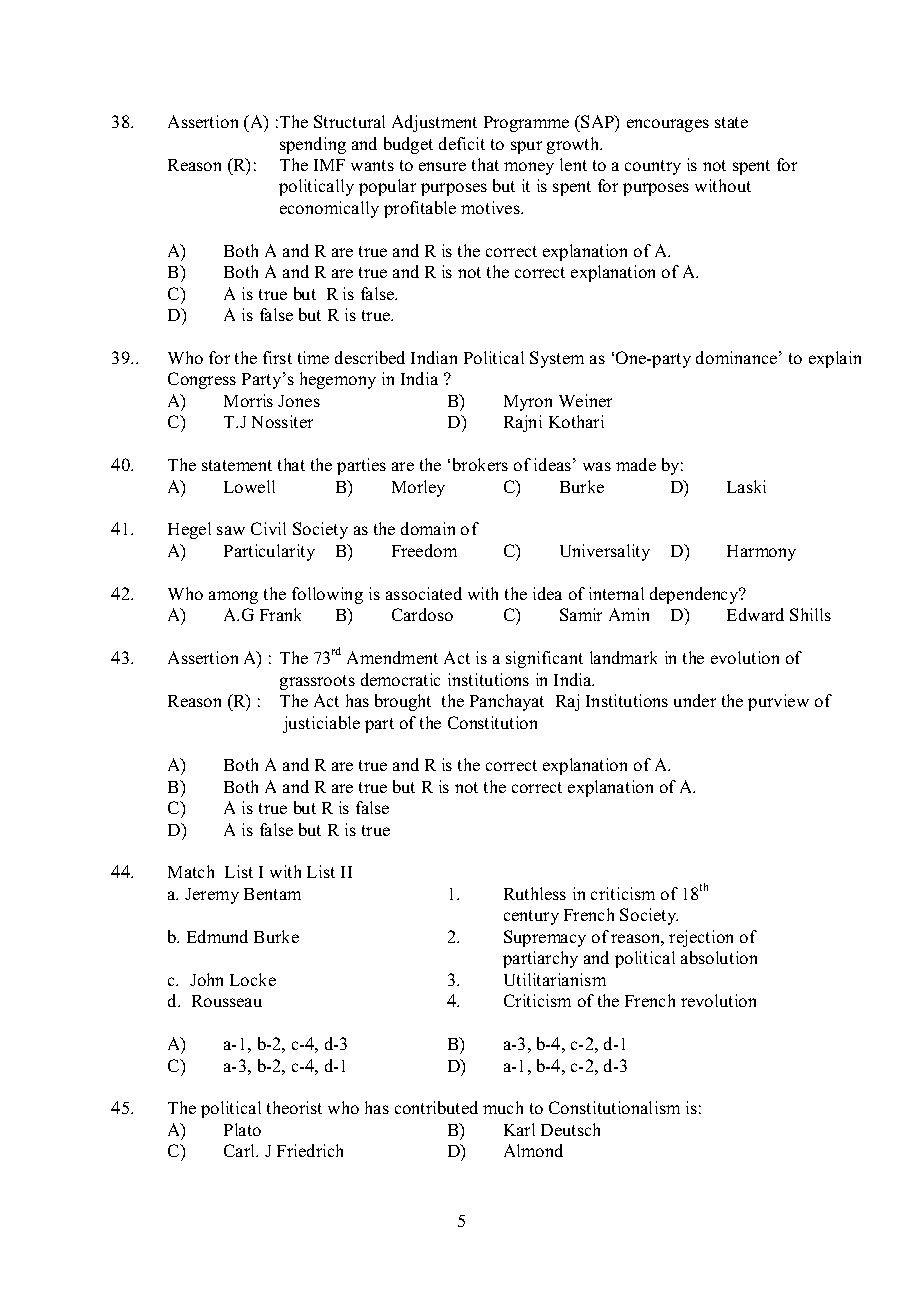 The width and height of the screenshot is (924, 1308). What do you see at coordinates (526, 147) in the screenshot?
I see `spur` at bounding box center [526, 147].
